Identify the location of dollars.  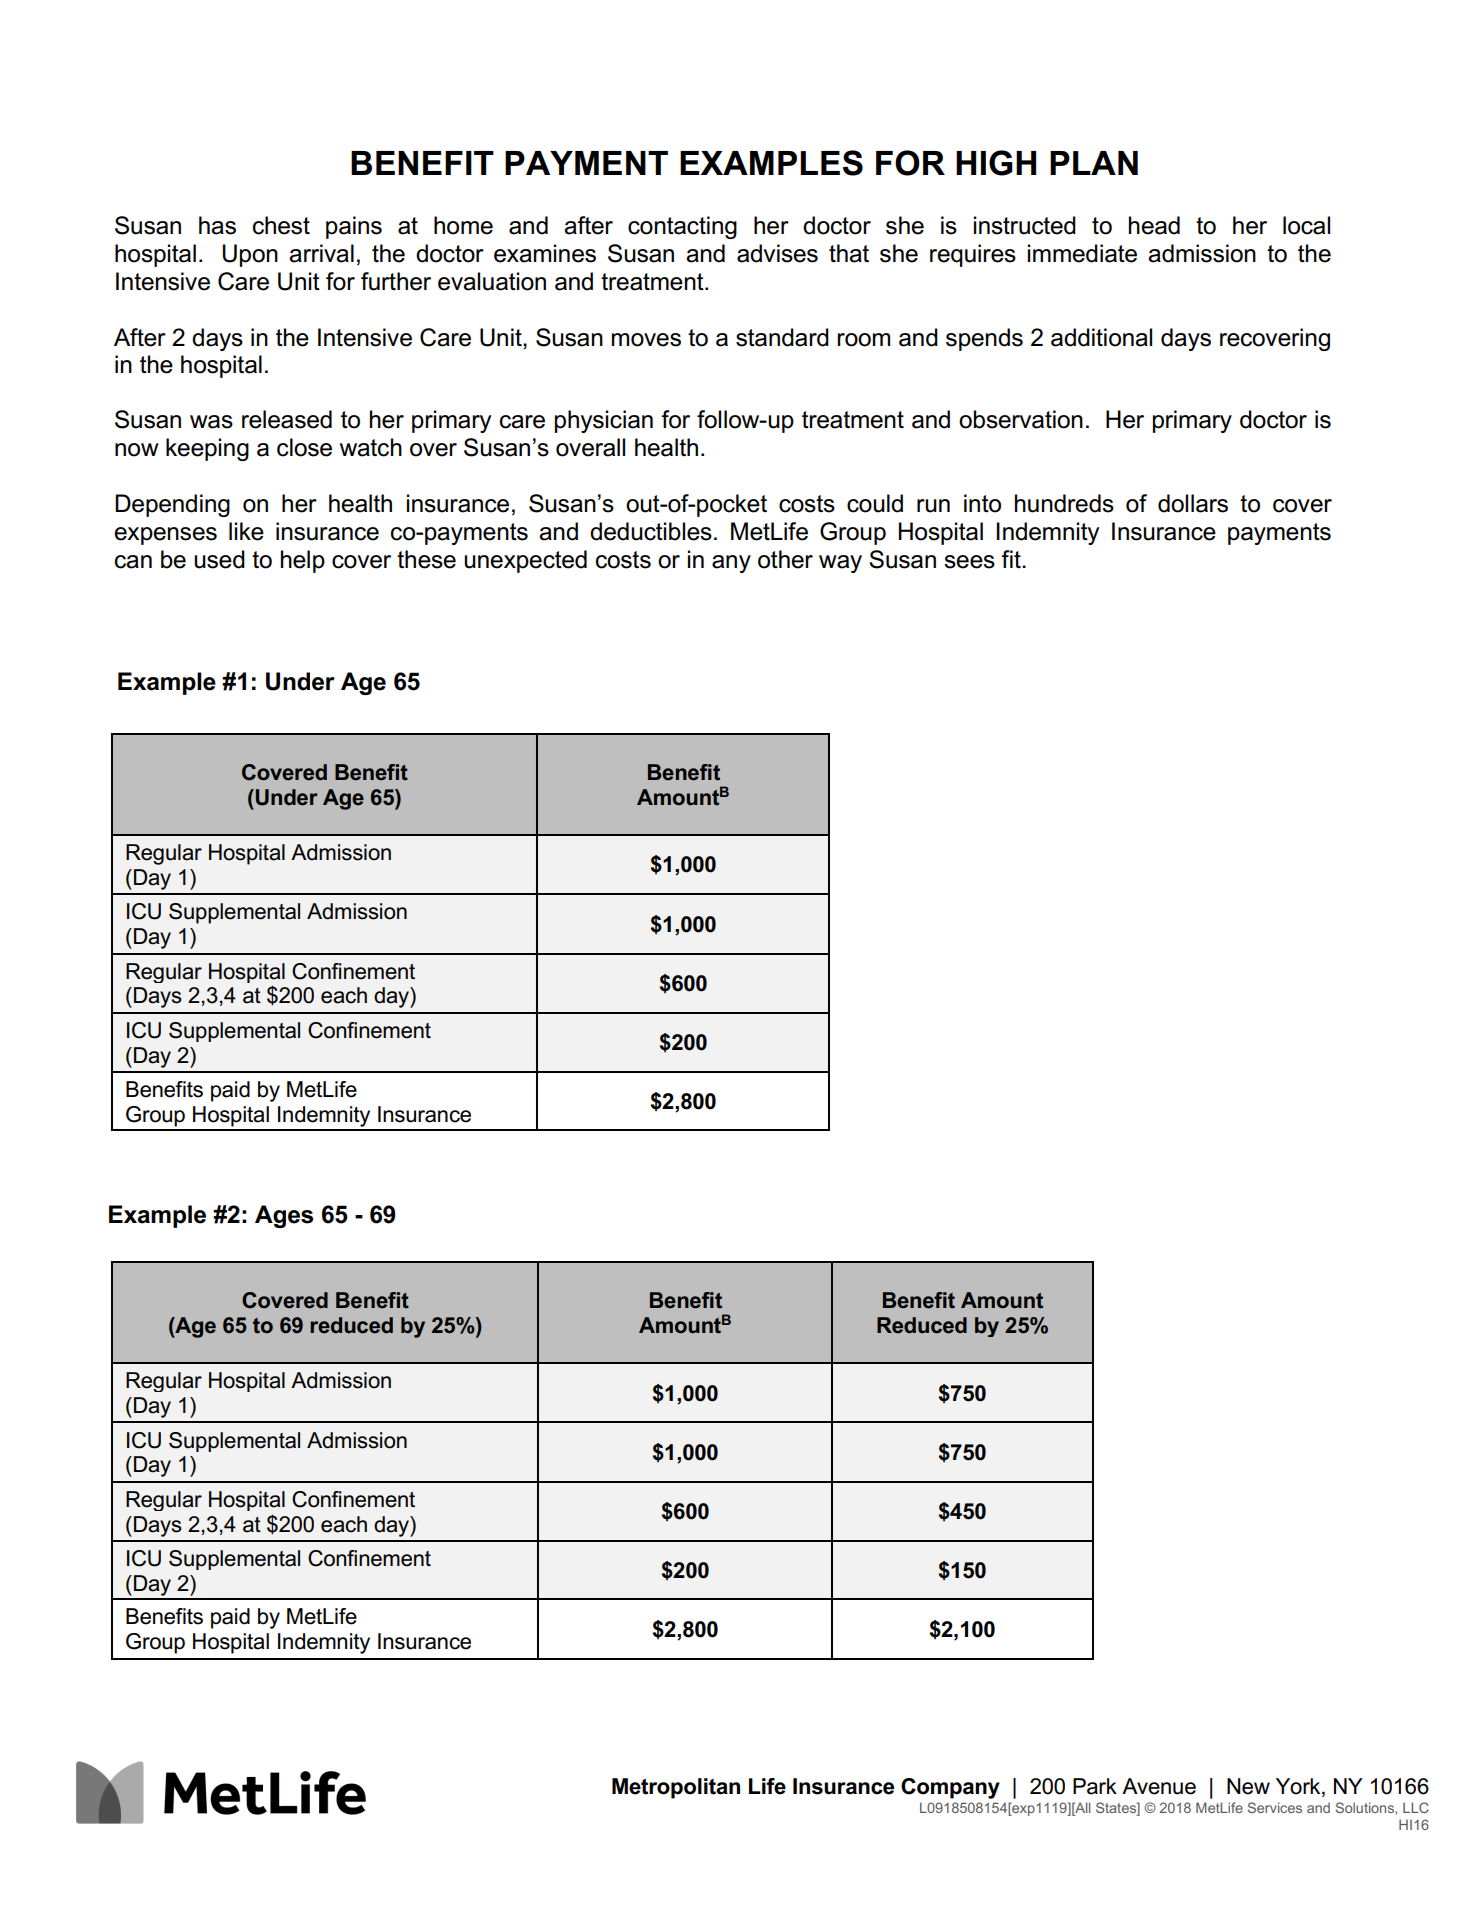
(1193, 503).
